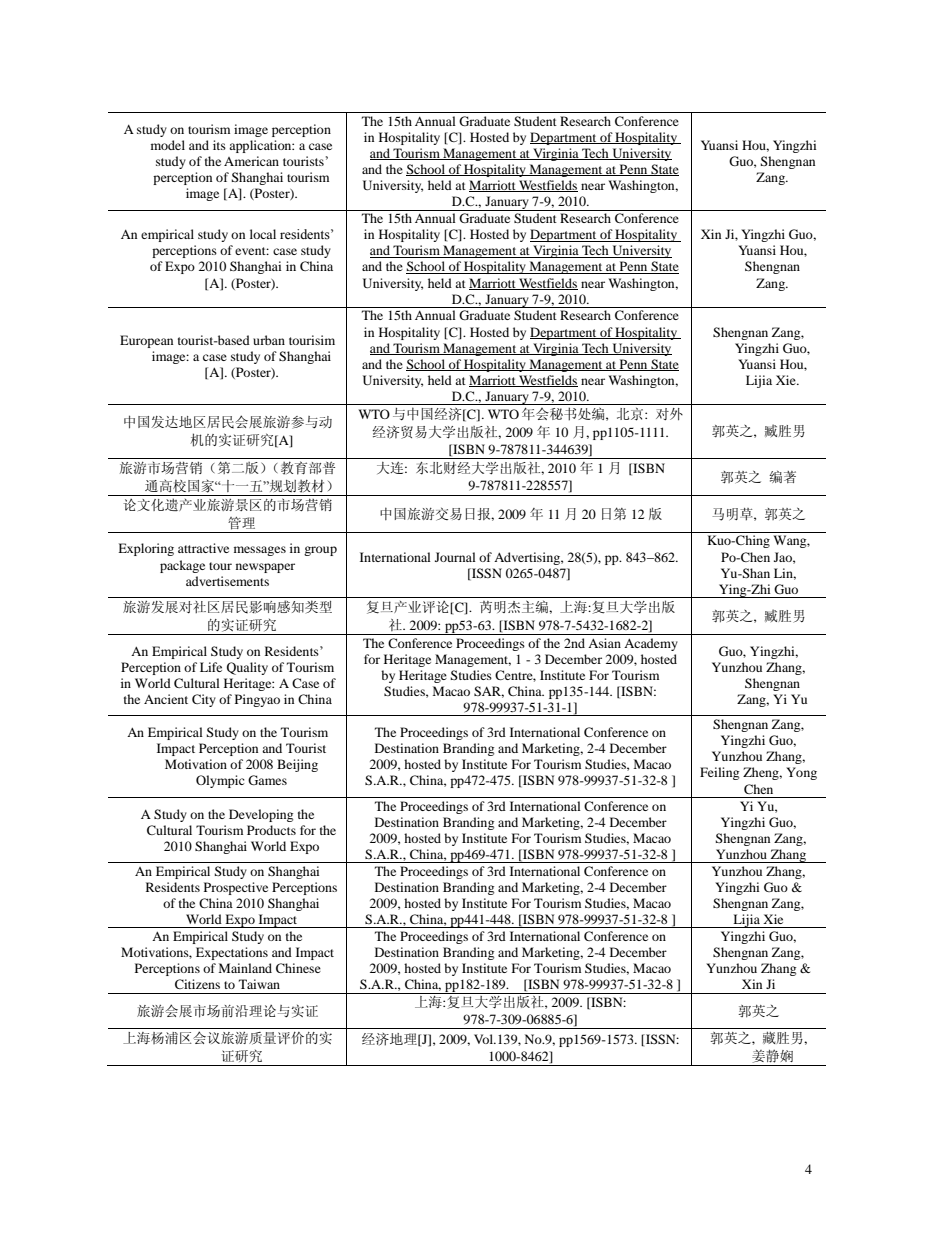 The height and width of the document is (1233, 952). I want to click on urban, so click(269, 340).
